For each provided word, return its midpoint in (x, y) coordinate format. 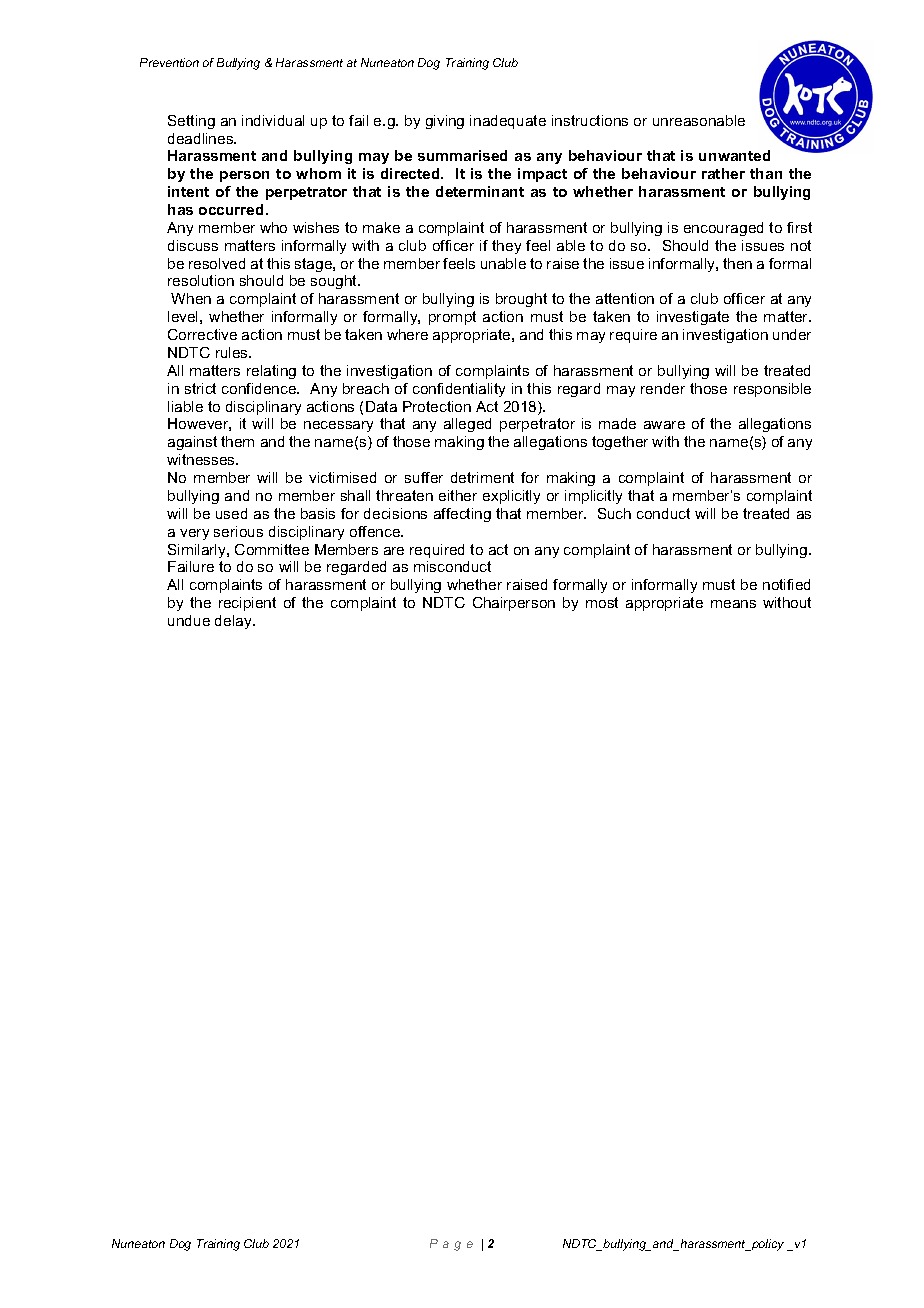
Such (614, 513)
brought (521, 300)
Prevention (169, 62)
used (231, 513)
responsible (772, 390)
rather (723, 173)
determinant (480, 191)
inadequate (508, 122)
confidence (260, 388)
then (737, 263)
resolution (201, 280)
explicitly (511, 497)
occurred (231, 209)
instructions (590, 120)
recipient (247, 604)
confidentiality (459, 390)
